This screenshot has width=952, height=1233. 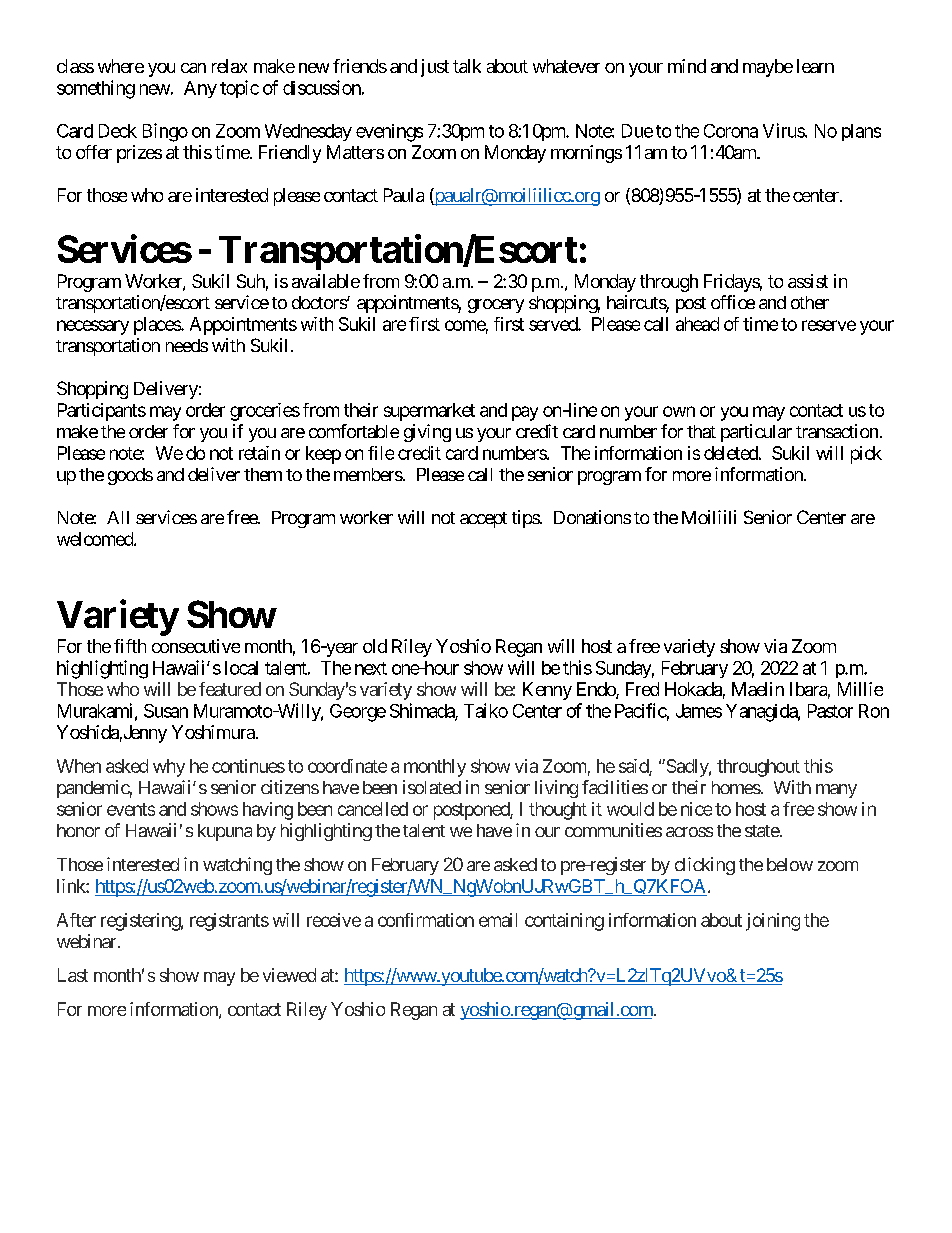 What do you see at coordinates (467, 66) in the screenshot?
I see `talk` at bounding box center [467, 66].
